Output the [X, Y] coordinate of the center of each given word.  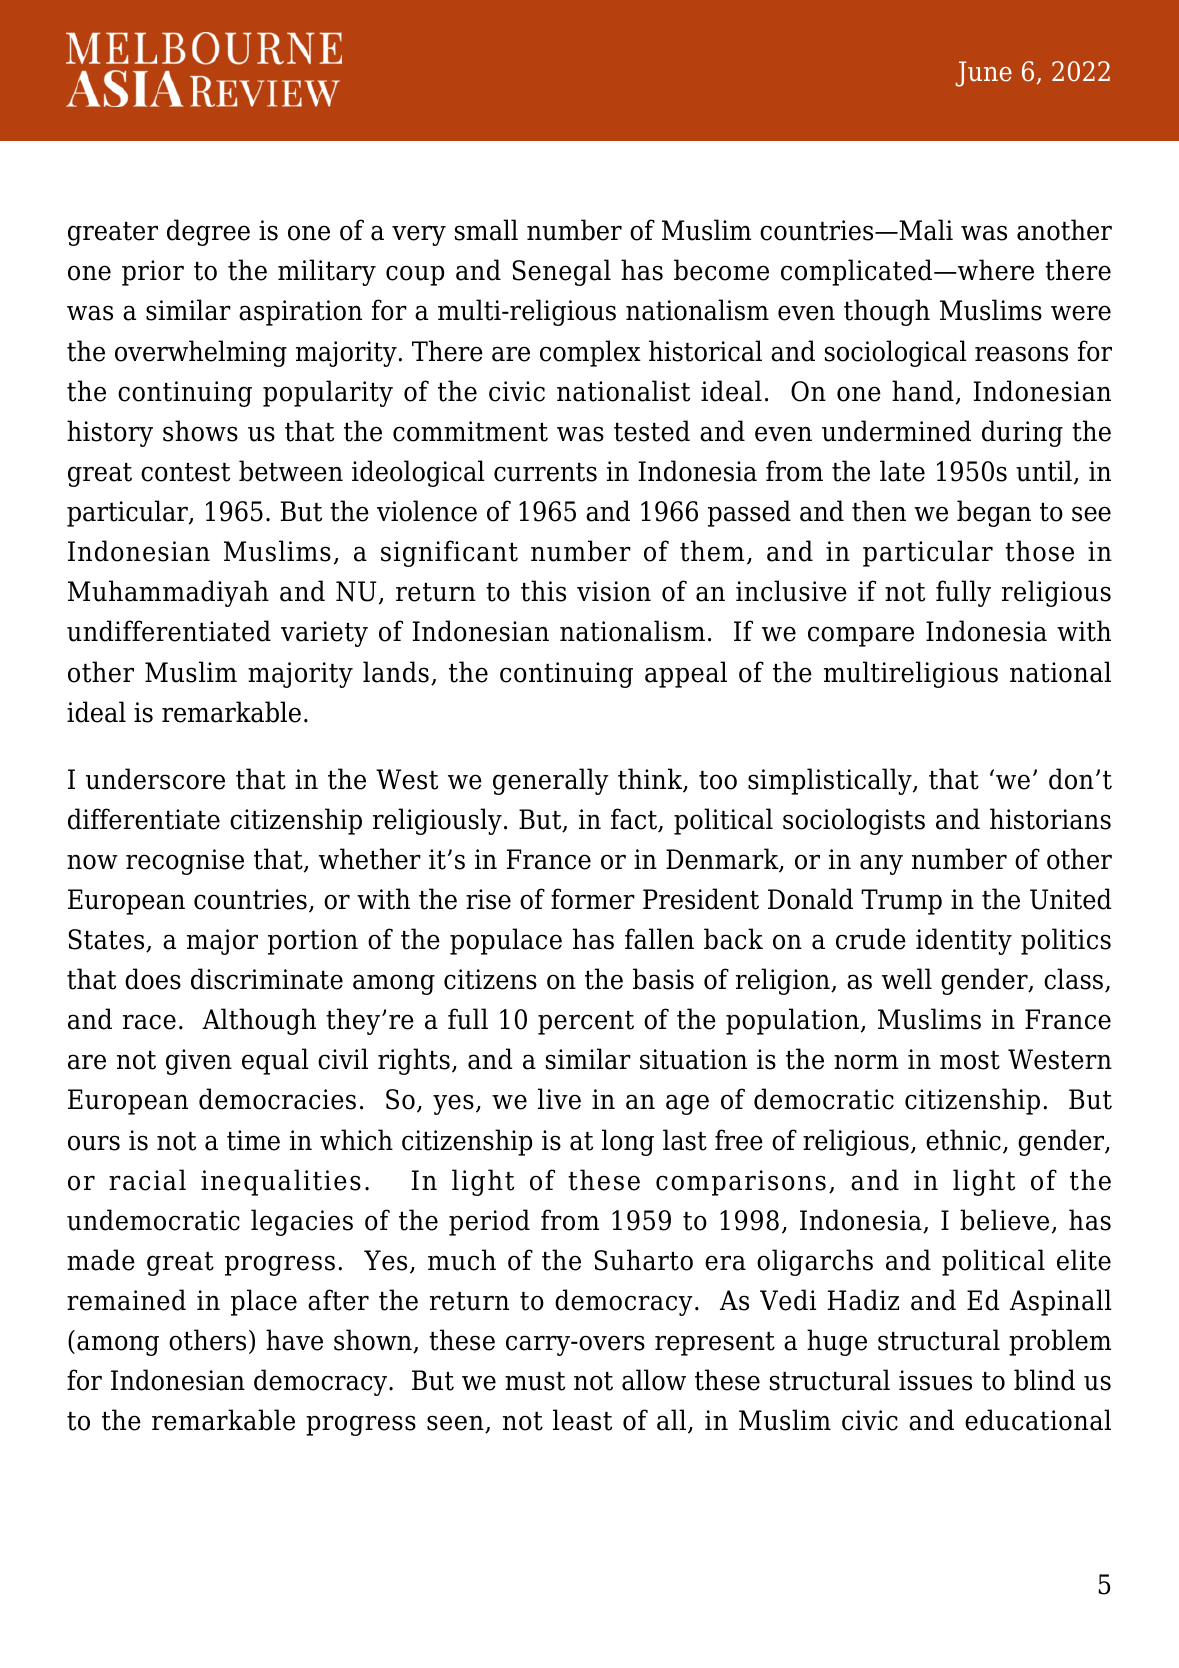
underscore [155, 779]
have [294, 1340]
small [486, 230]
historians [1050, 819]
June [984, 74]
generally [551, 781]
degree [208, 232]
